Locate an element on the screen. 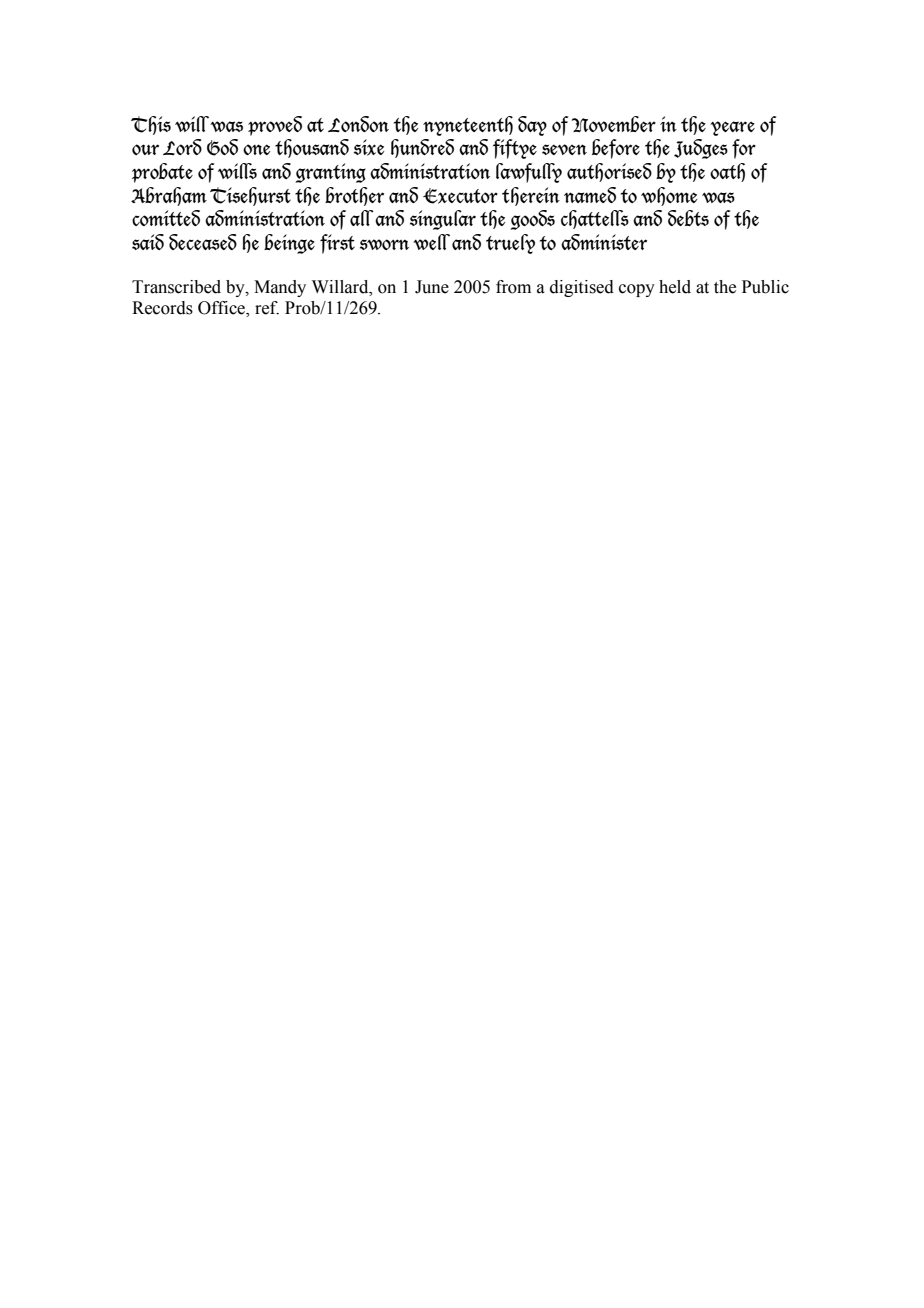 The image size is (924, 1308). Office is located at coordinates (222, 309).
